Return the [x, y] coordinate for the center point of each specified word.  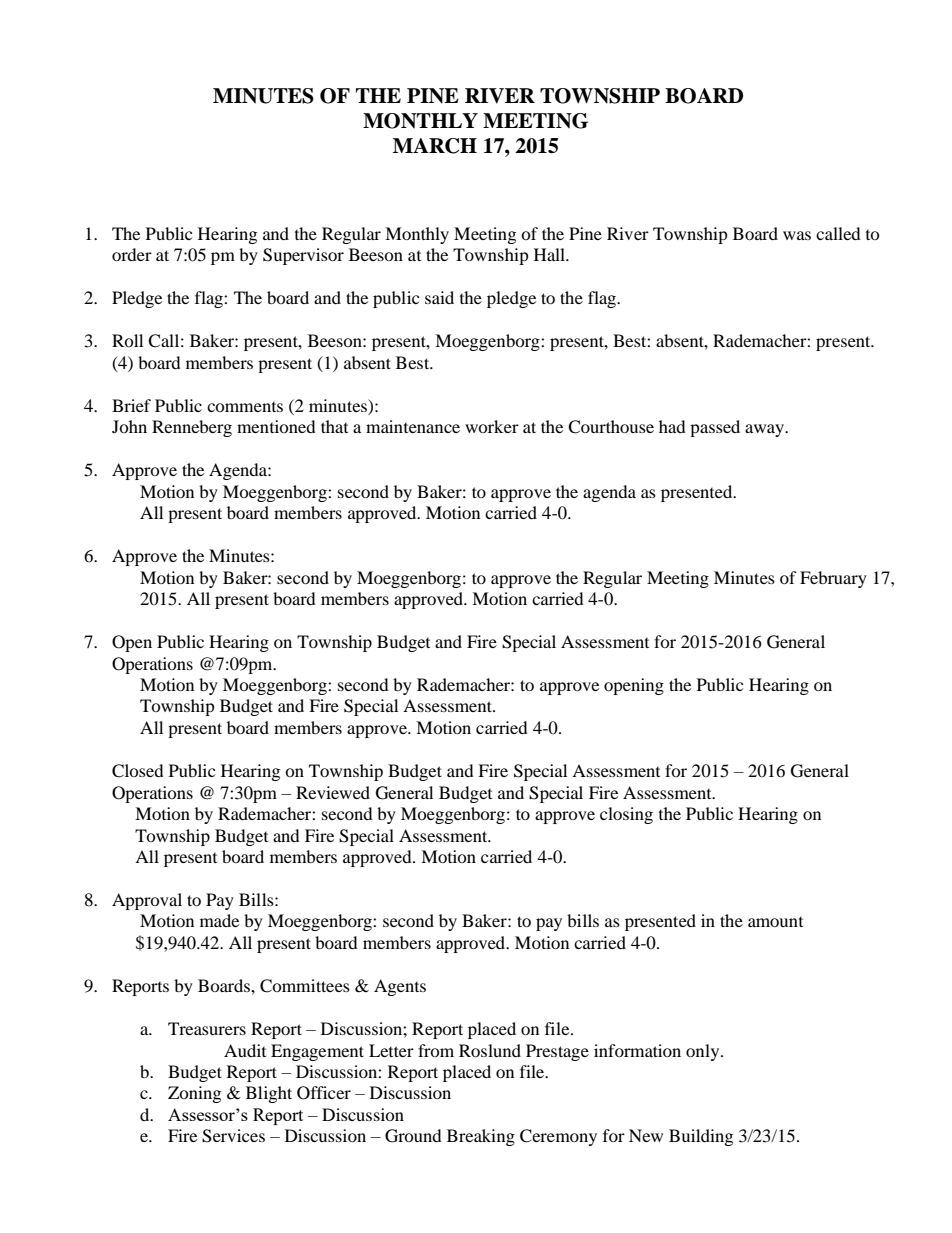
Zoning [194, 1094]
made [219, 920]
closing [626, 815]
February [833, 579]
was [797, 235]
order [132, 254]
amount [775, 922]
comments [245, 407]
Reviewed [333, 792]
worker [492, 426]
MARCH [435, 146]
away [765, 430]
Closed [138, 771]
